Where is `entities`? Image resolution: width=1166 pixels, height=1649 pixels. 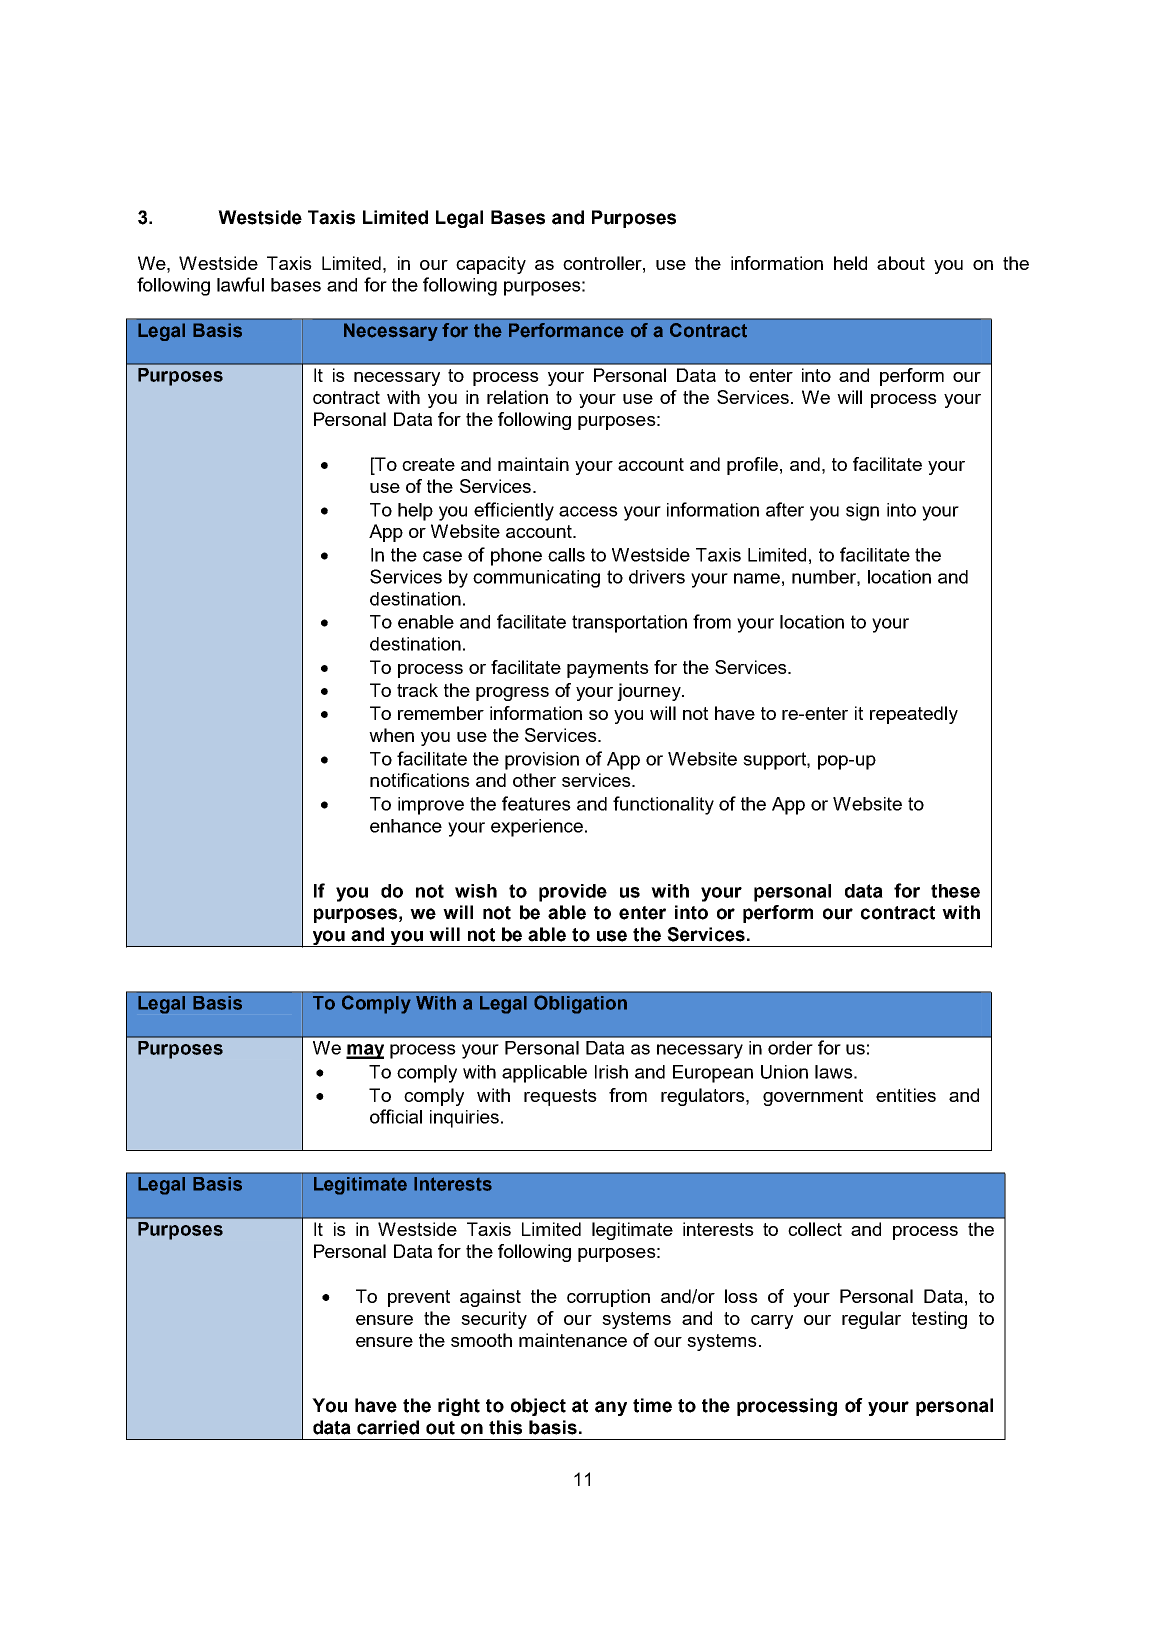
entities is located at coordinates (906, 1095).
